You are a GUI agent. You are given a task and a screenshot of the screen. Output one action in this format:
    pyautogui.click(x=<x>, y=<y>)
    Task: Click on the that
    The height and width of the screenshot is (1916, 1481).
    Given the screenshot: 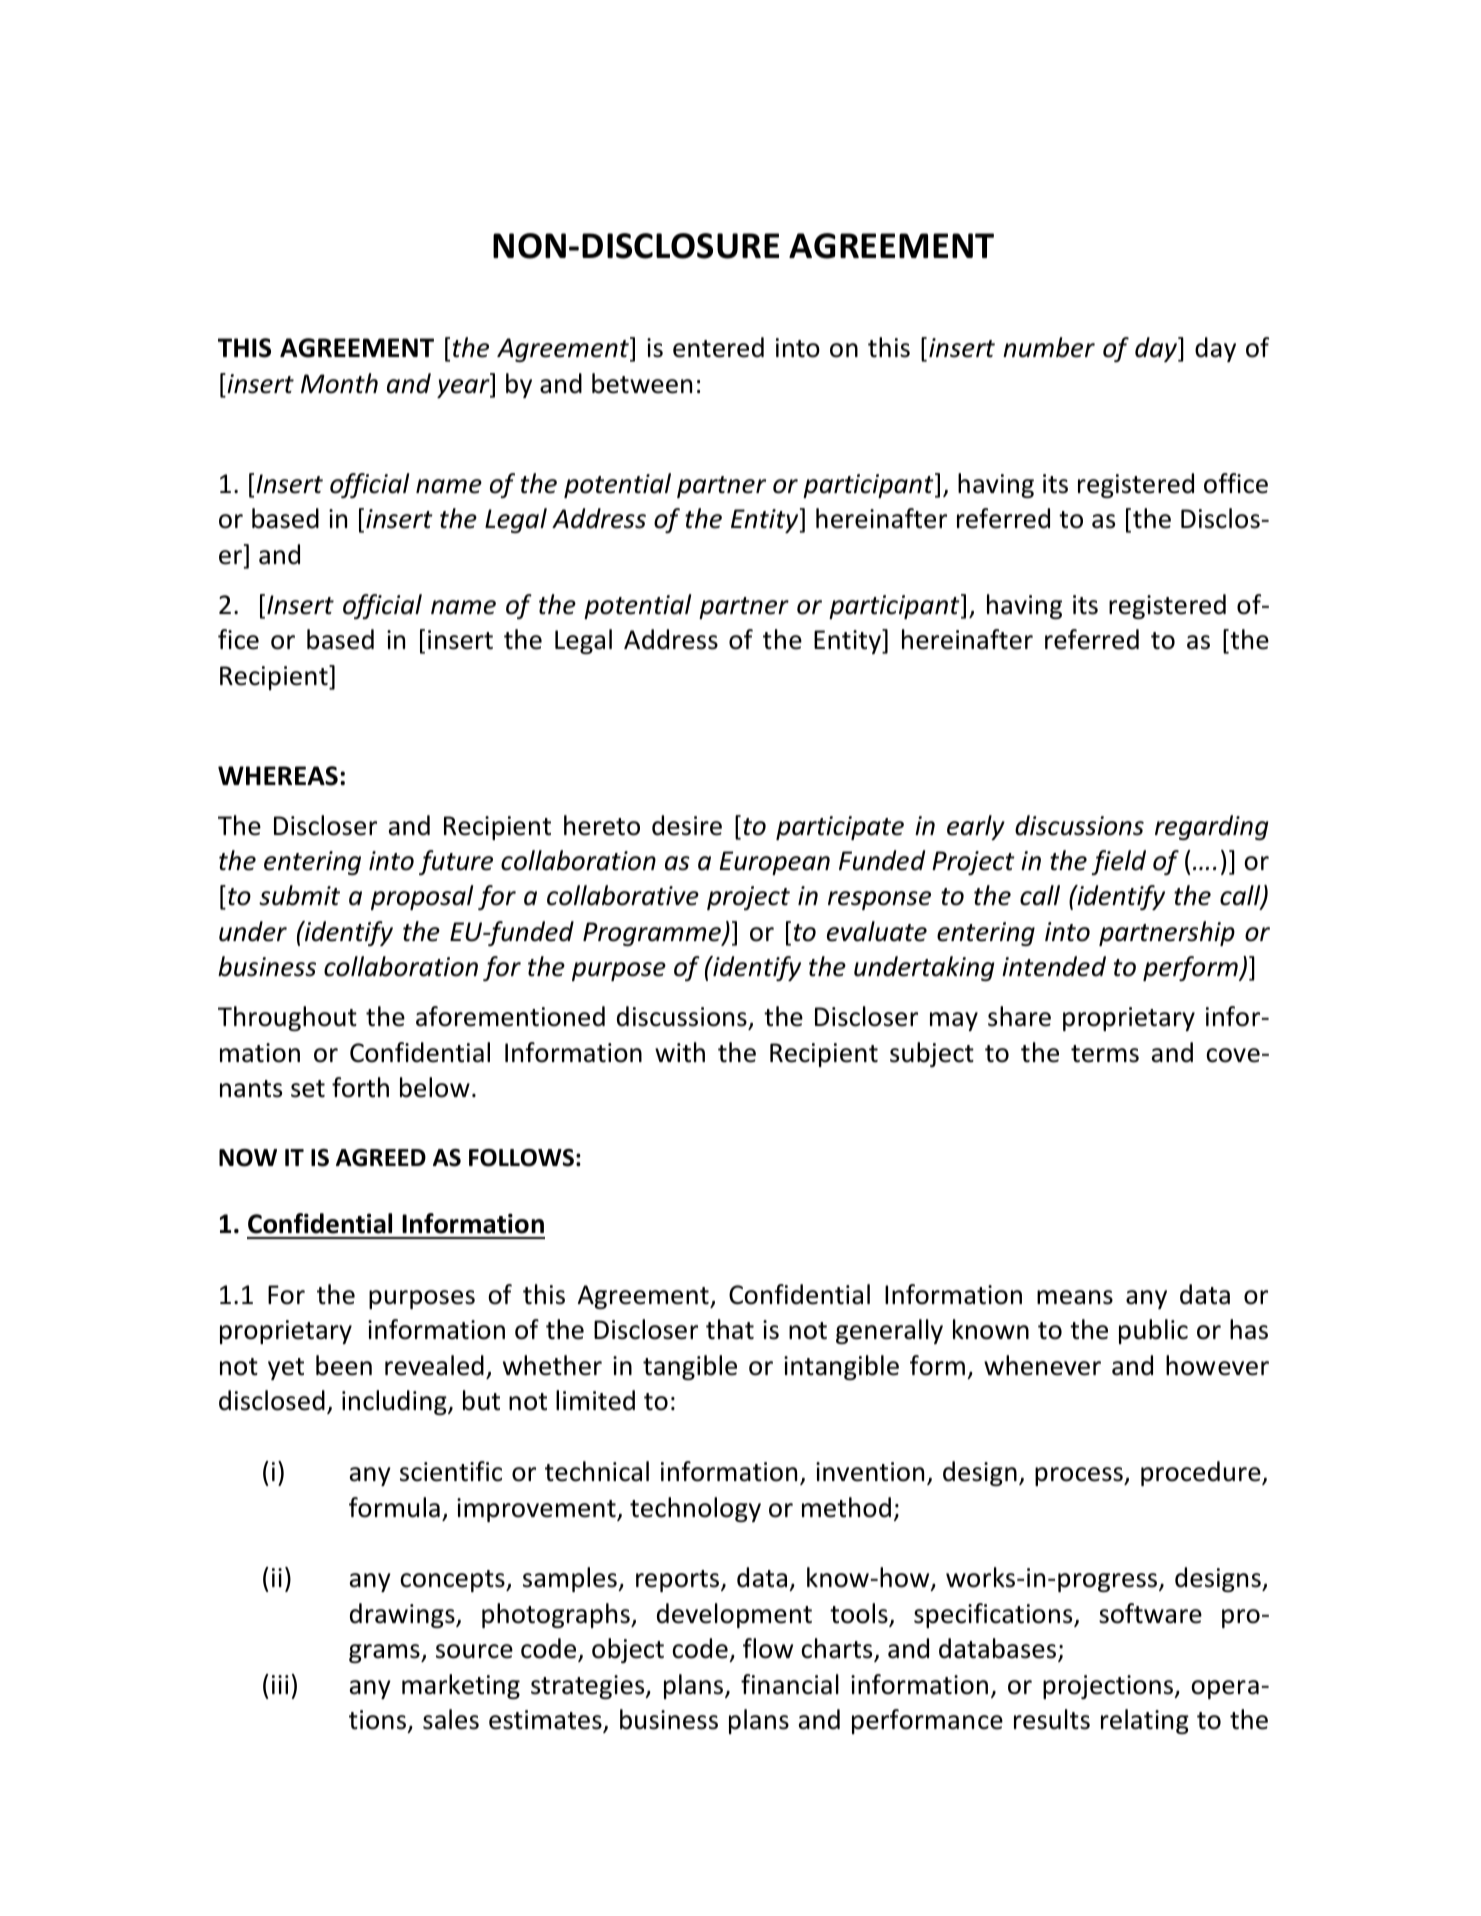 What is the action you would take?
    pyautogui.click(x=730, y=1329)
